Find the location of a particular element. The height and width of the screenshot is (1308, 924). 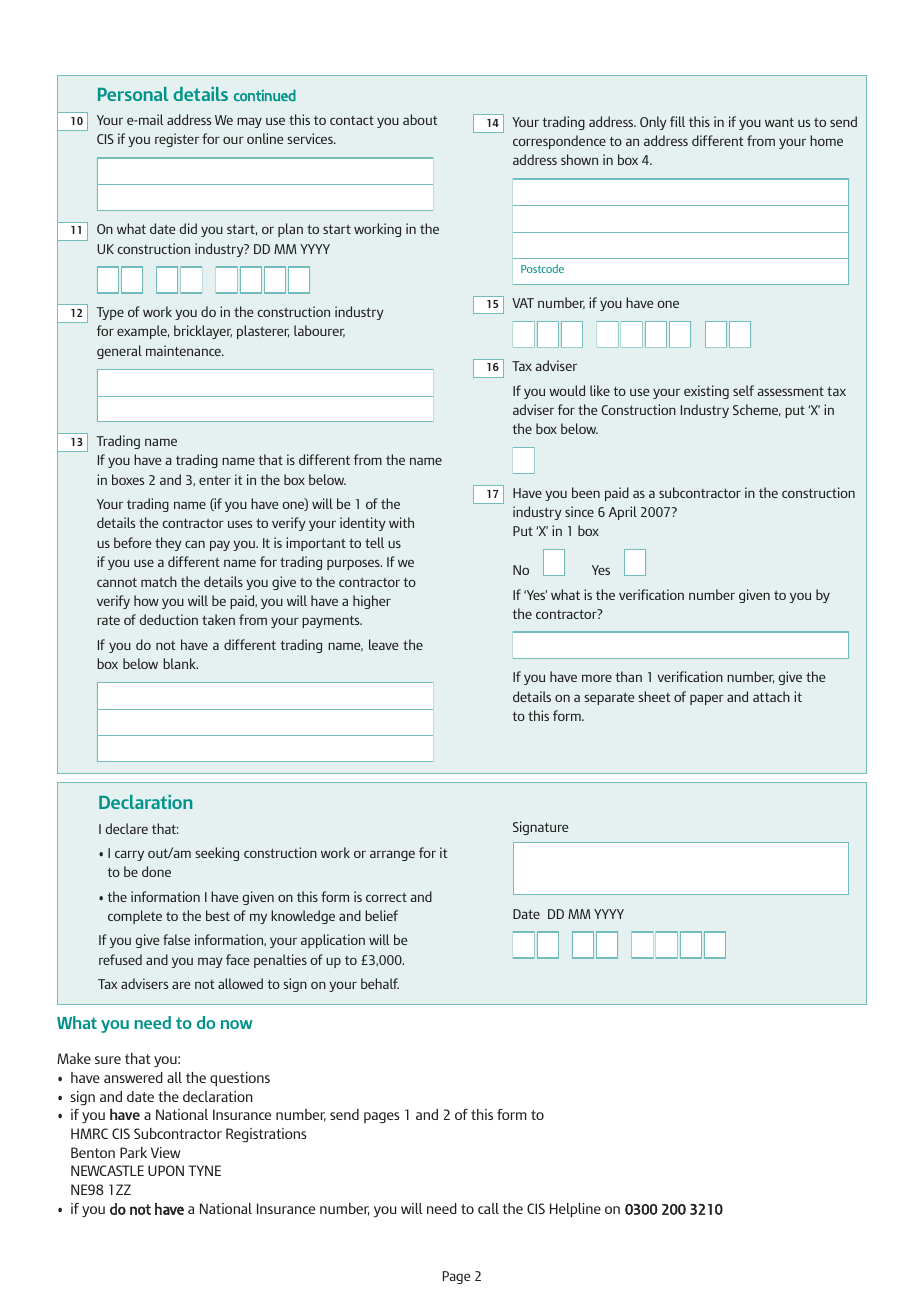

Helpline is located at coordinates (575, 1210).
